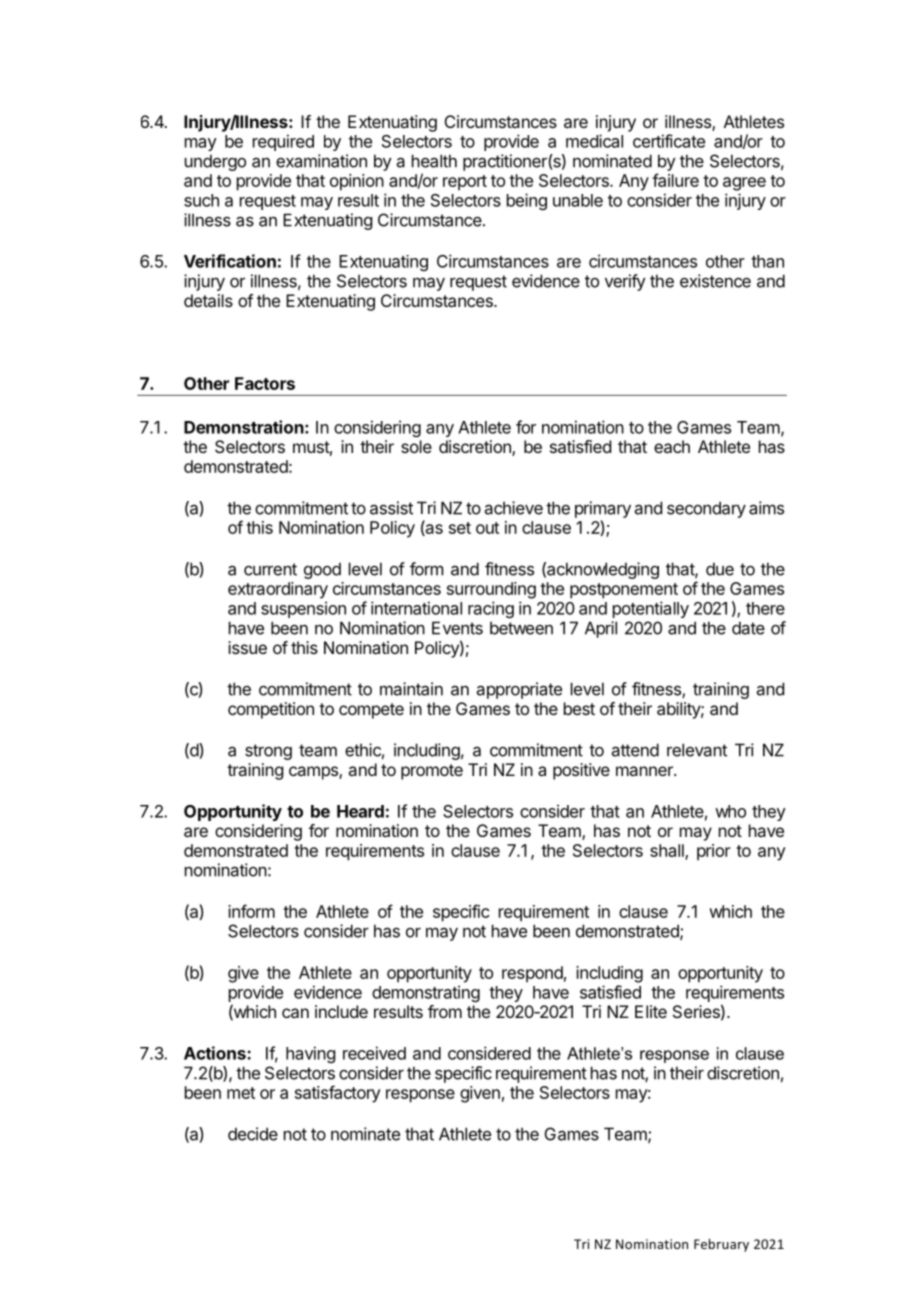 This screenshot has width=924, height=1308. Describe the element at coordinates (675, 180) in the screenshot. I see `failure` at that location.
